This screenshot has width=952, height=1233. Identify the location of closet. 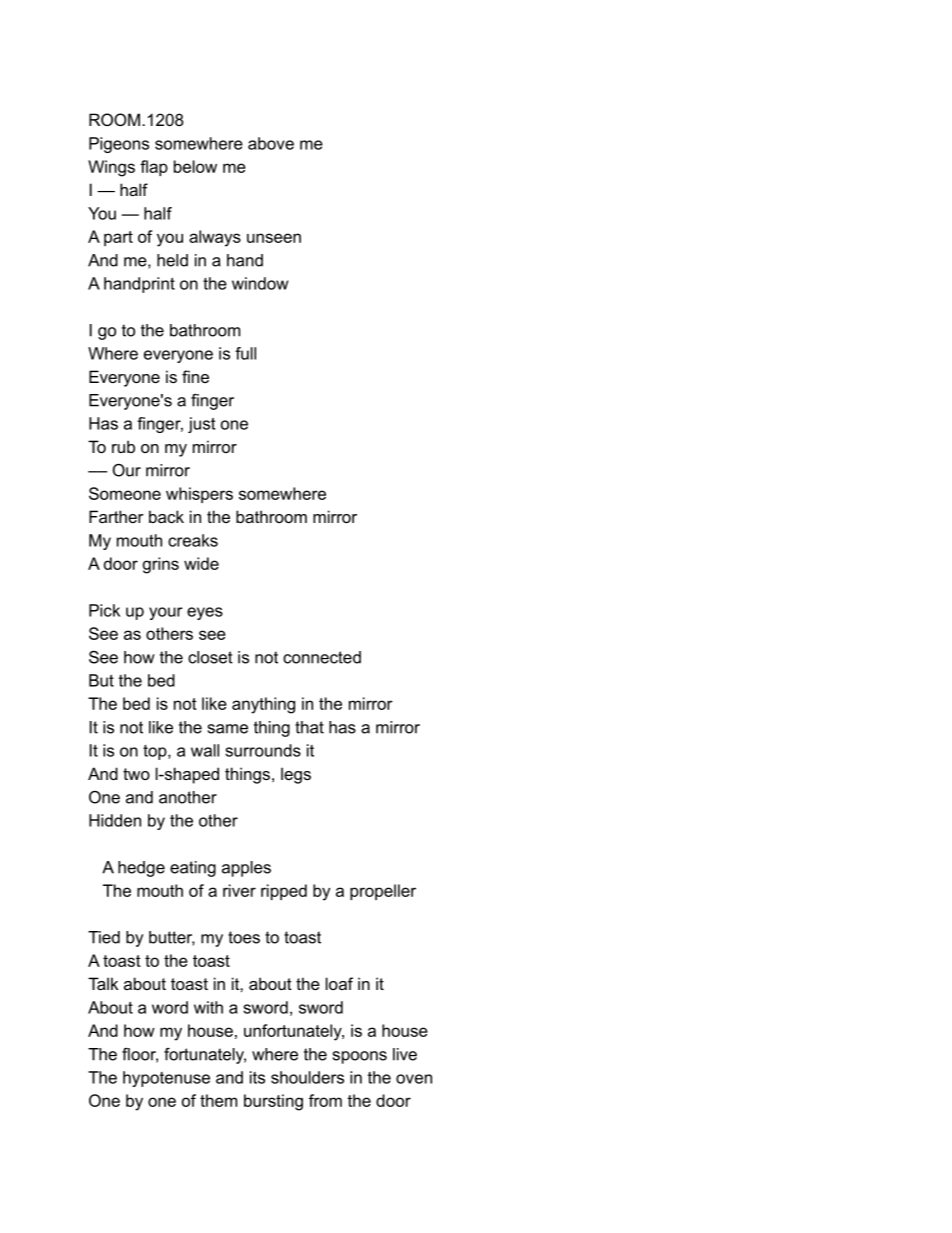
(210, 657).
